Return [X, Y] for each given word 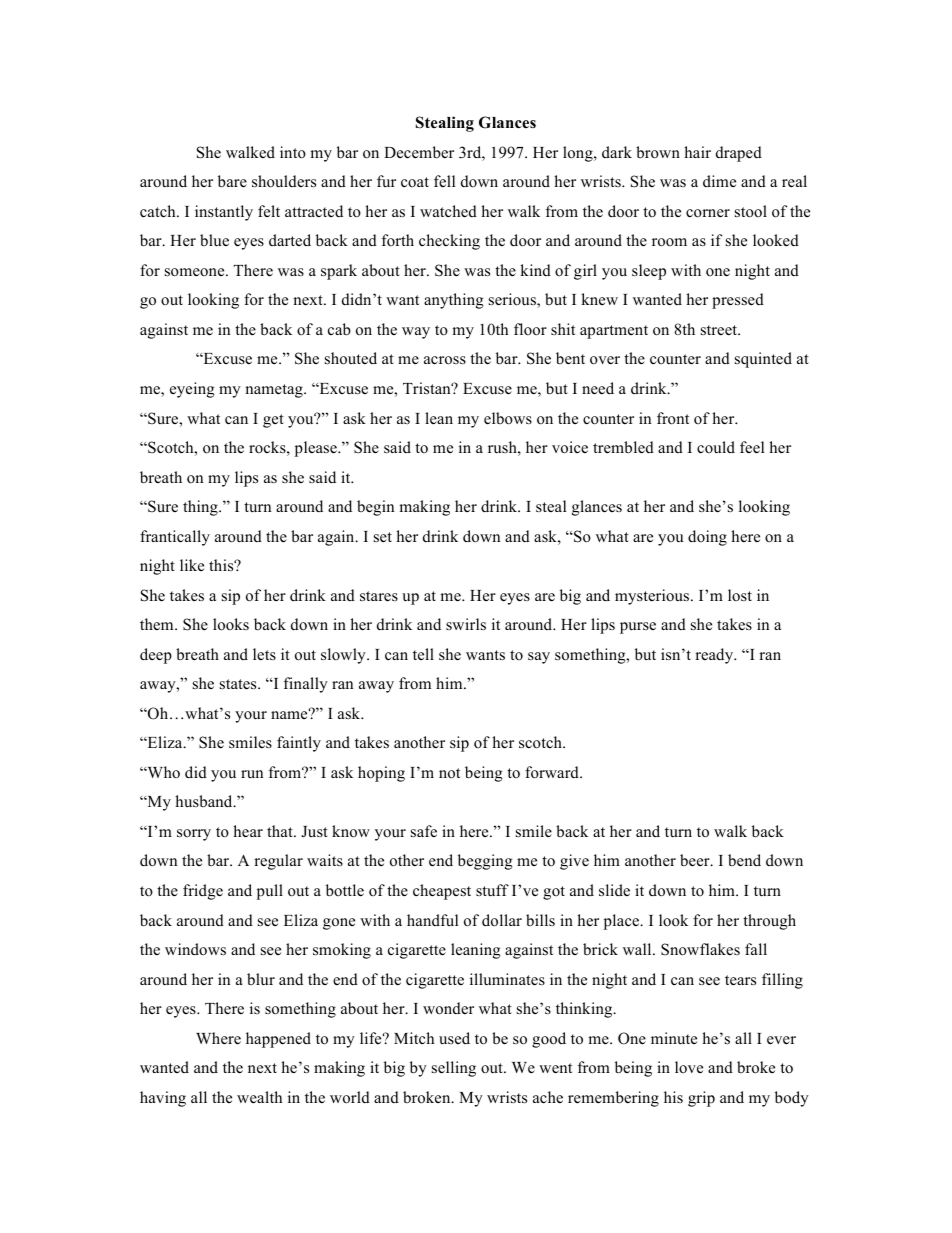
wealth [259, 1097]
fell [444, 181]
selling [454, 1069]
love [689, 1067]
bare [232, 181]
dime [719, 181]
